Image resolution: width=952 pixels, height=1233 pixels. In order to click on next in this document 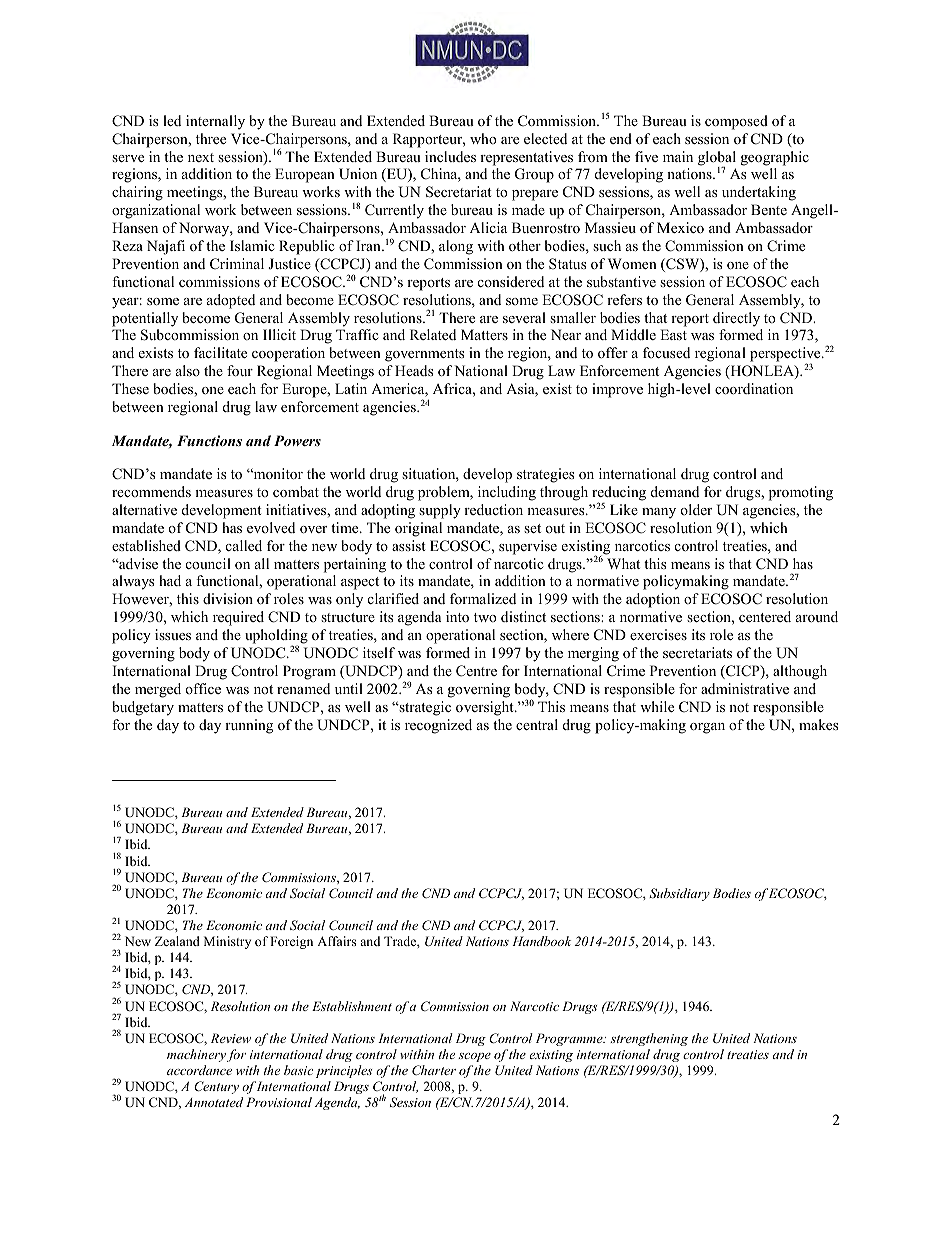, I will do `click(201, 157)`.
